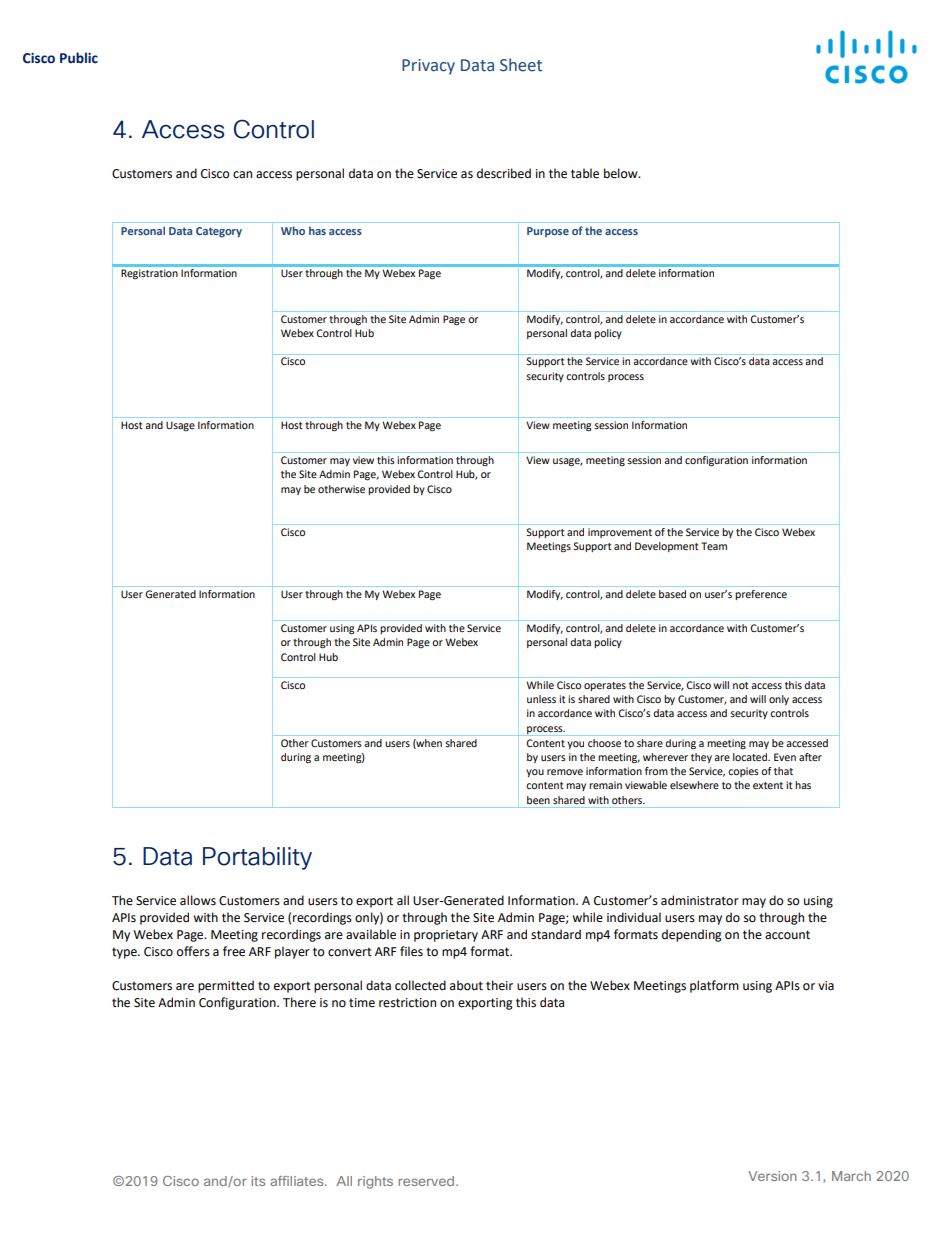 This image has width=952, height=1233. I want to click on extent, so click(768, 785).
